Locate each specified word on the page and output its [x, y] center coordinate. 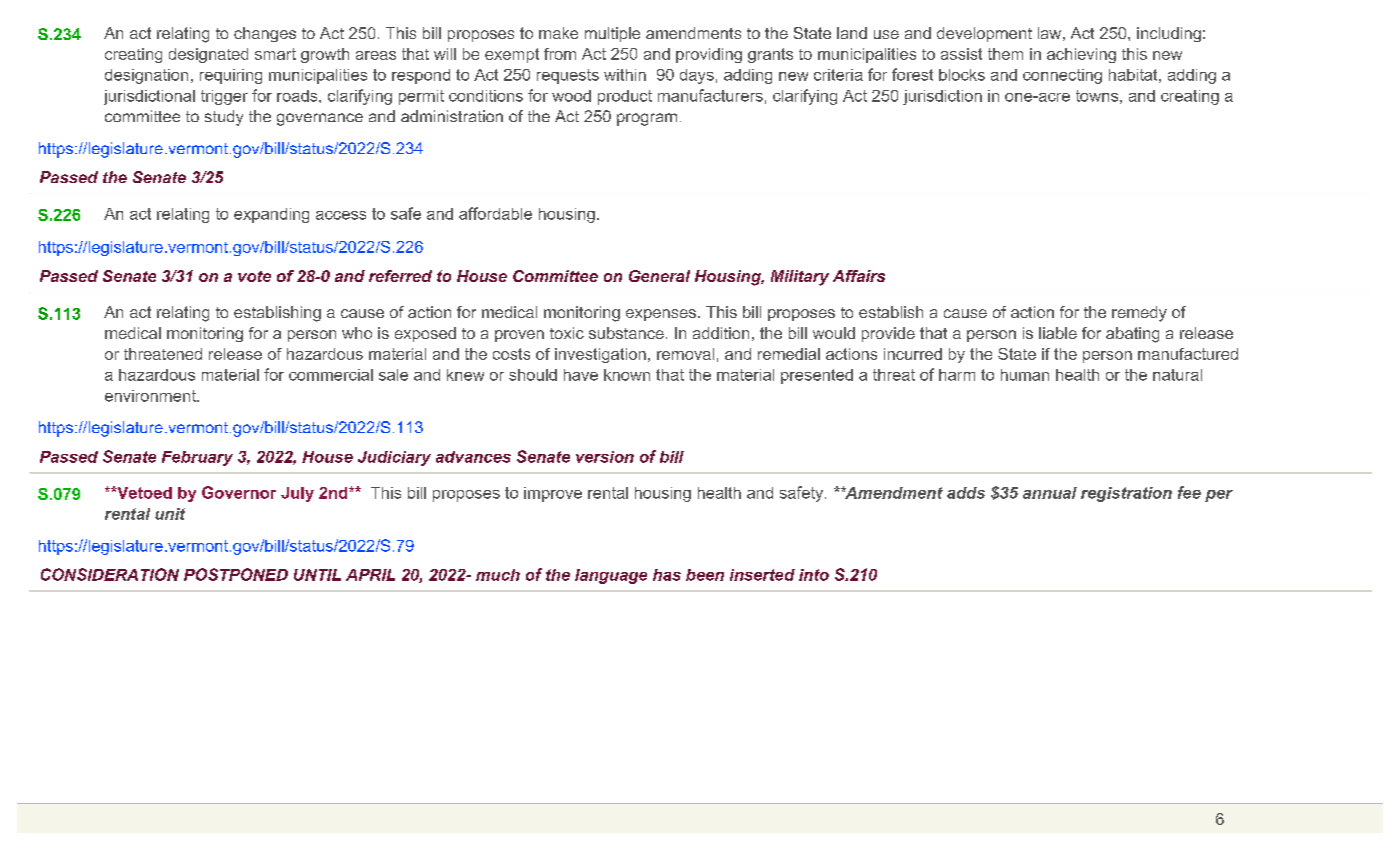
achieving [1081, 55]
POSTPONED [236, 574]
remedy [1139, 314]
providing [709, 55]
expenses [662, 315]
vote [254, 276]
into [814, 575]
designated [208, 55]
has [667, 575]
